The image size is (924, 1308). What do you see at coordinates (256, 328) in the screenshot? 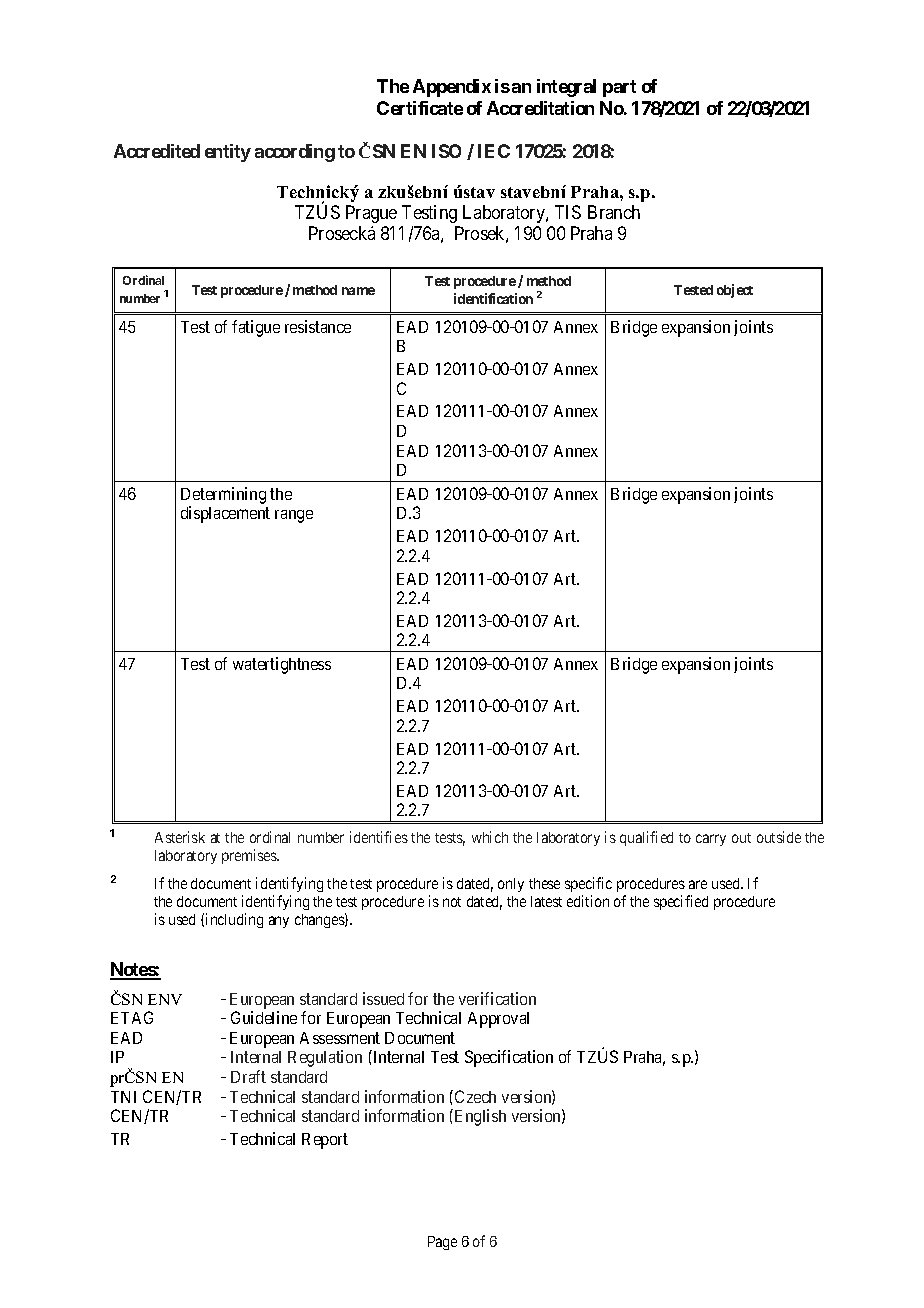
I see `fatigue` at bounding box center [256, 328].
